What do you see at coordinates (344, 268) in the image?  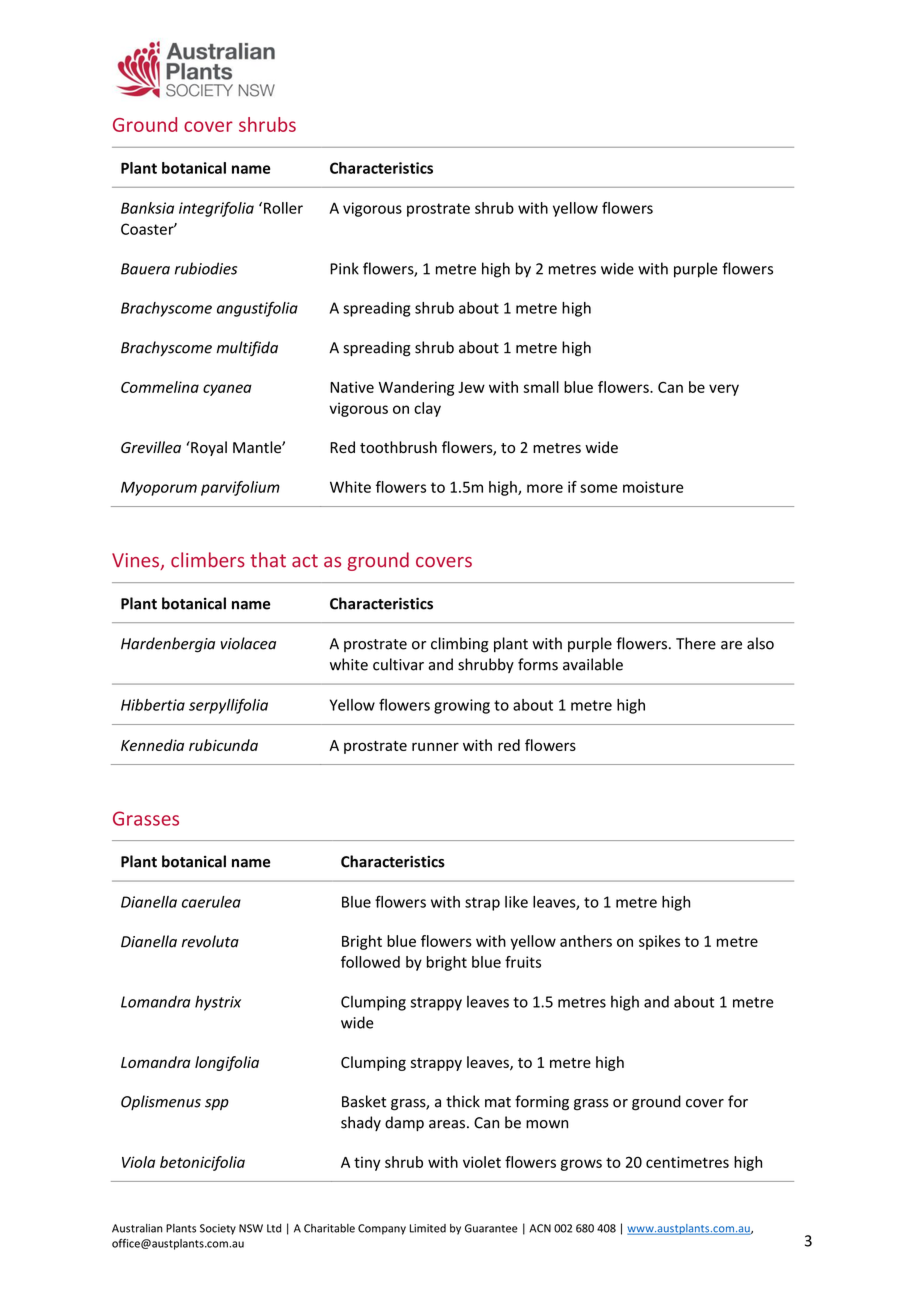 I see `Pink` at bounding box center [344, 268].
